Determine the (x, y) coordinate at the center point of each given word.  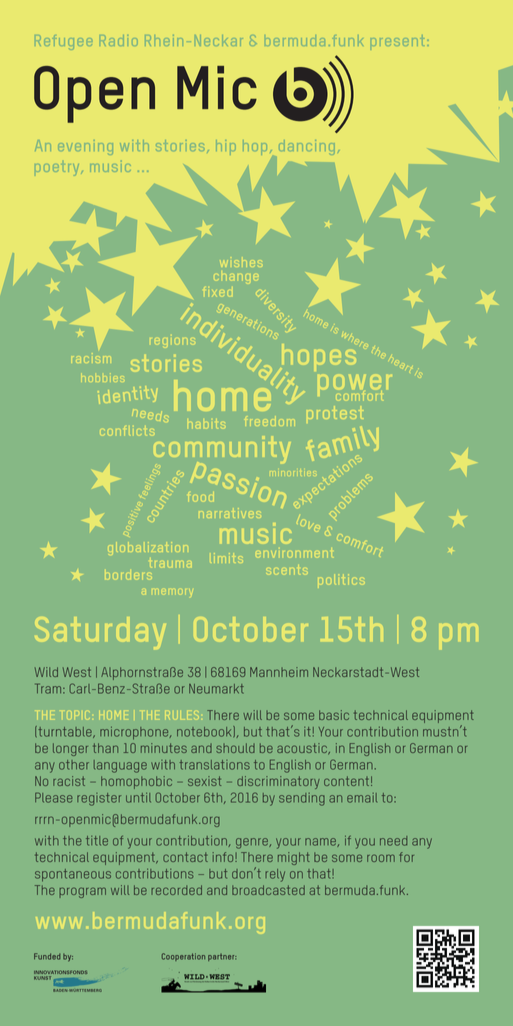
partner (222, 957)
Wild (46, 672)
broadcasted (268, 890)
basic (334, 715)
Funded (47, 956)
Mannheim (279, 672)
